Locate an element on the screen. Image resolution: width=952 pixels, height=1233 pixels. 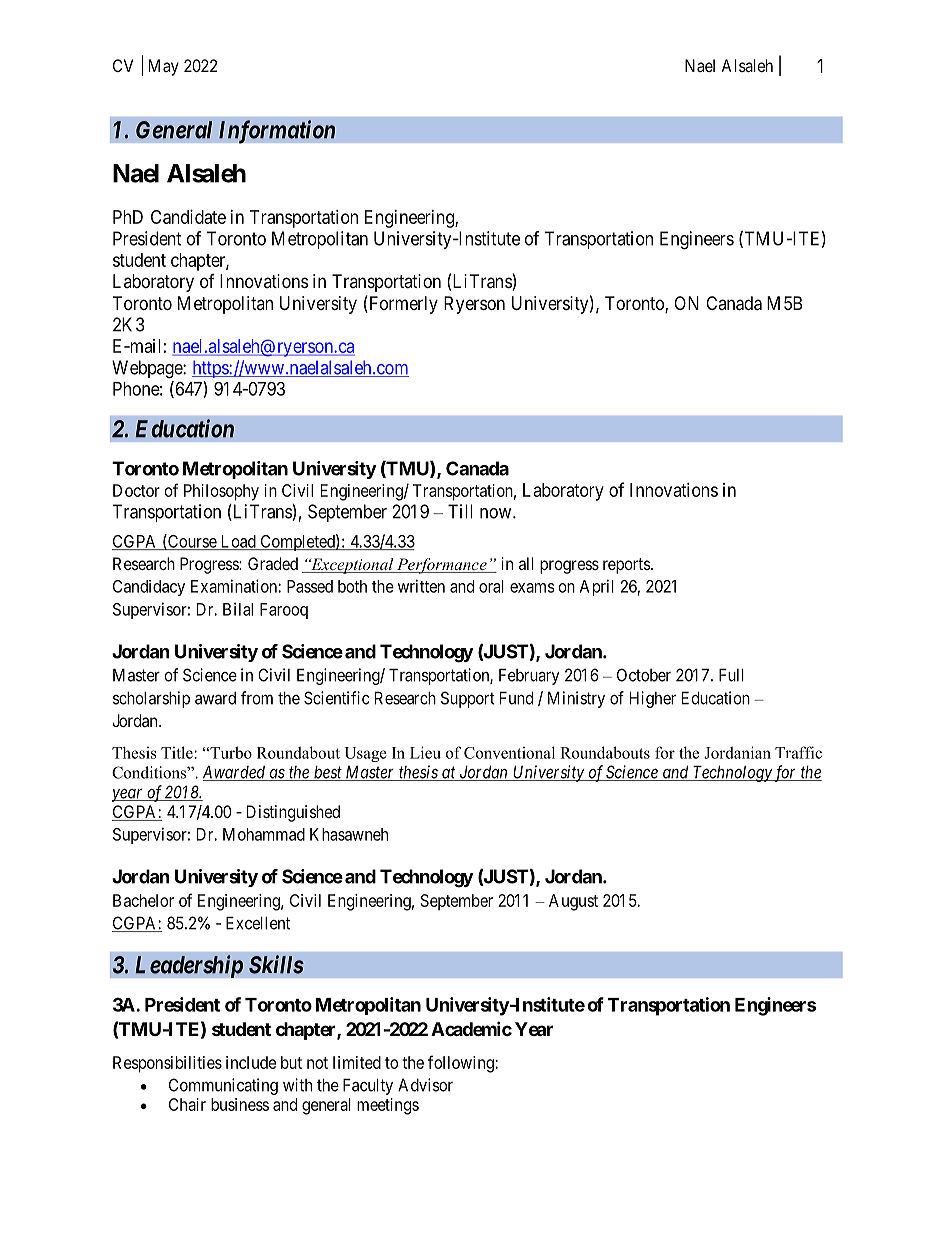
Till is located at coordinates (460, 511).
